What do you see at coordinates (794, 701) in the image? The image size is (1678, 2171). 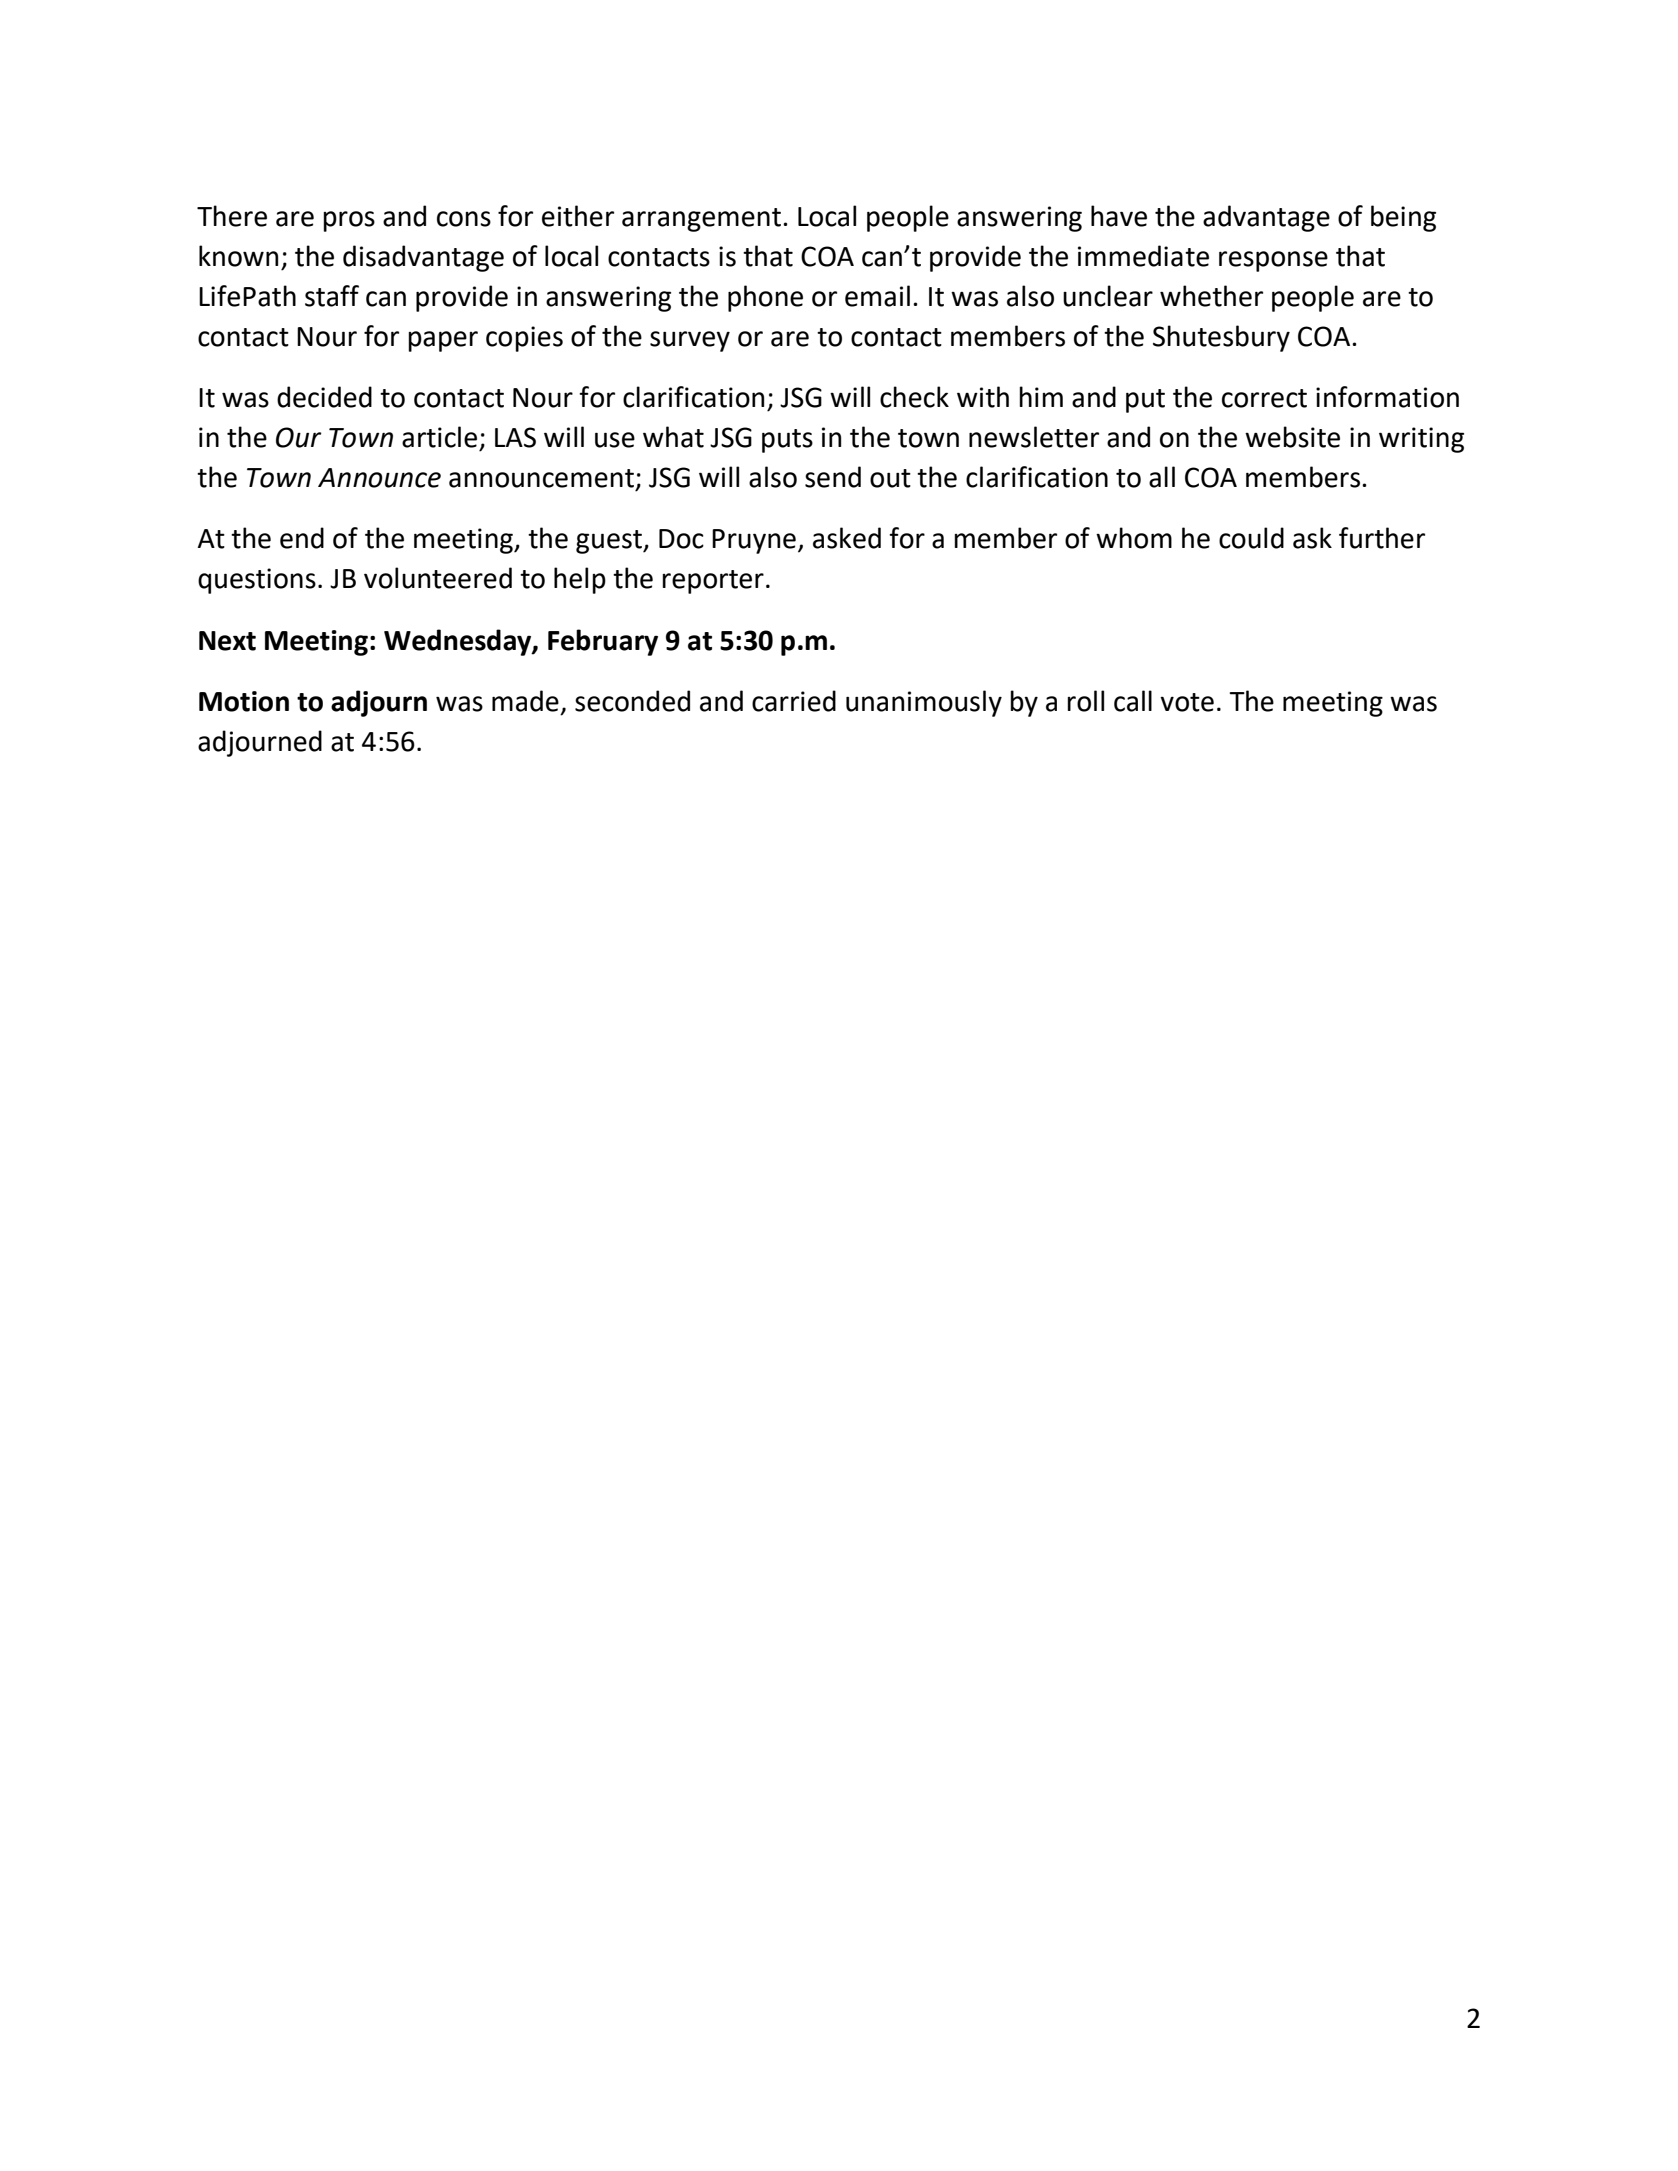 I see `carried` at bounding box center [794, 701].
